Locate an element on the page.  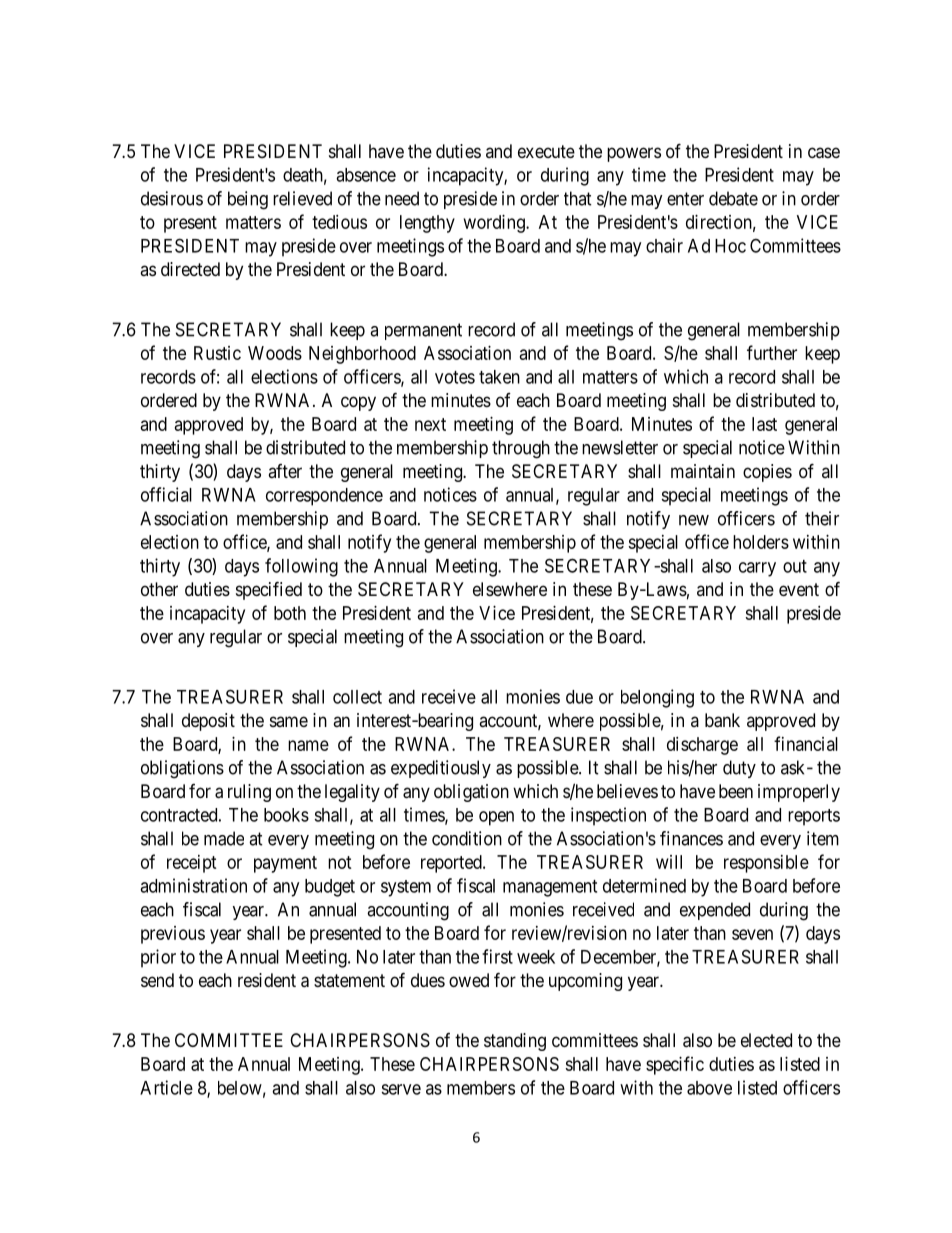
being is located at coordinates (248, 200).
